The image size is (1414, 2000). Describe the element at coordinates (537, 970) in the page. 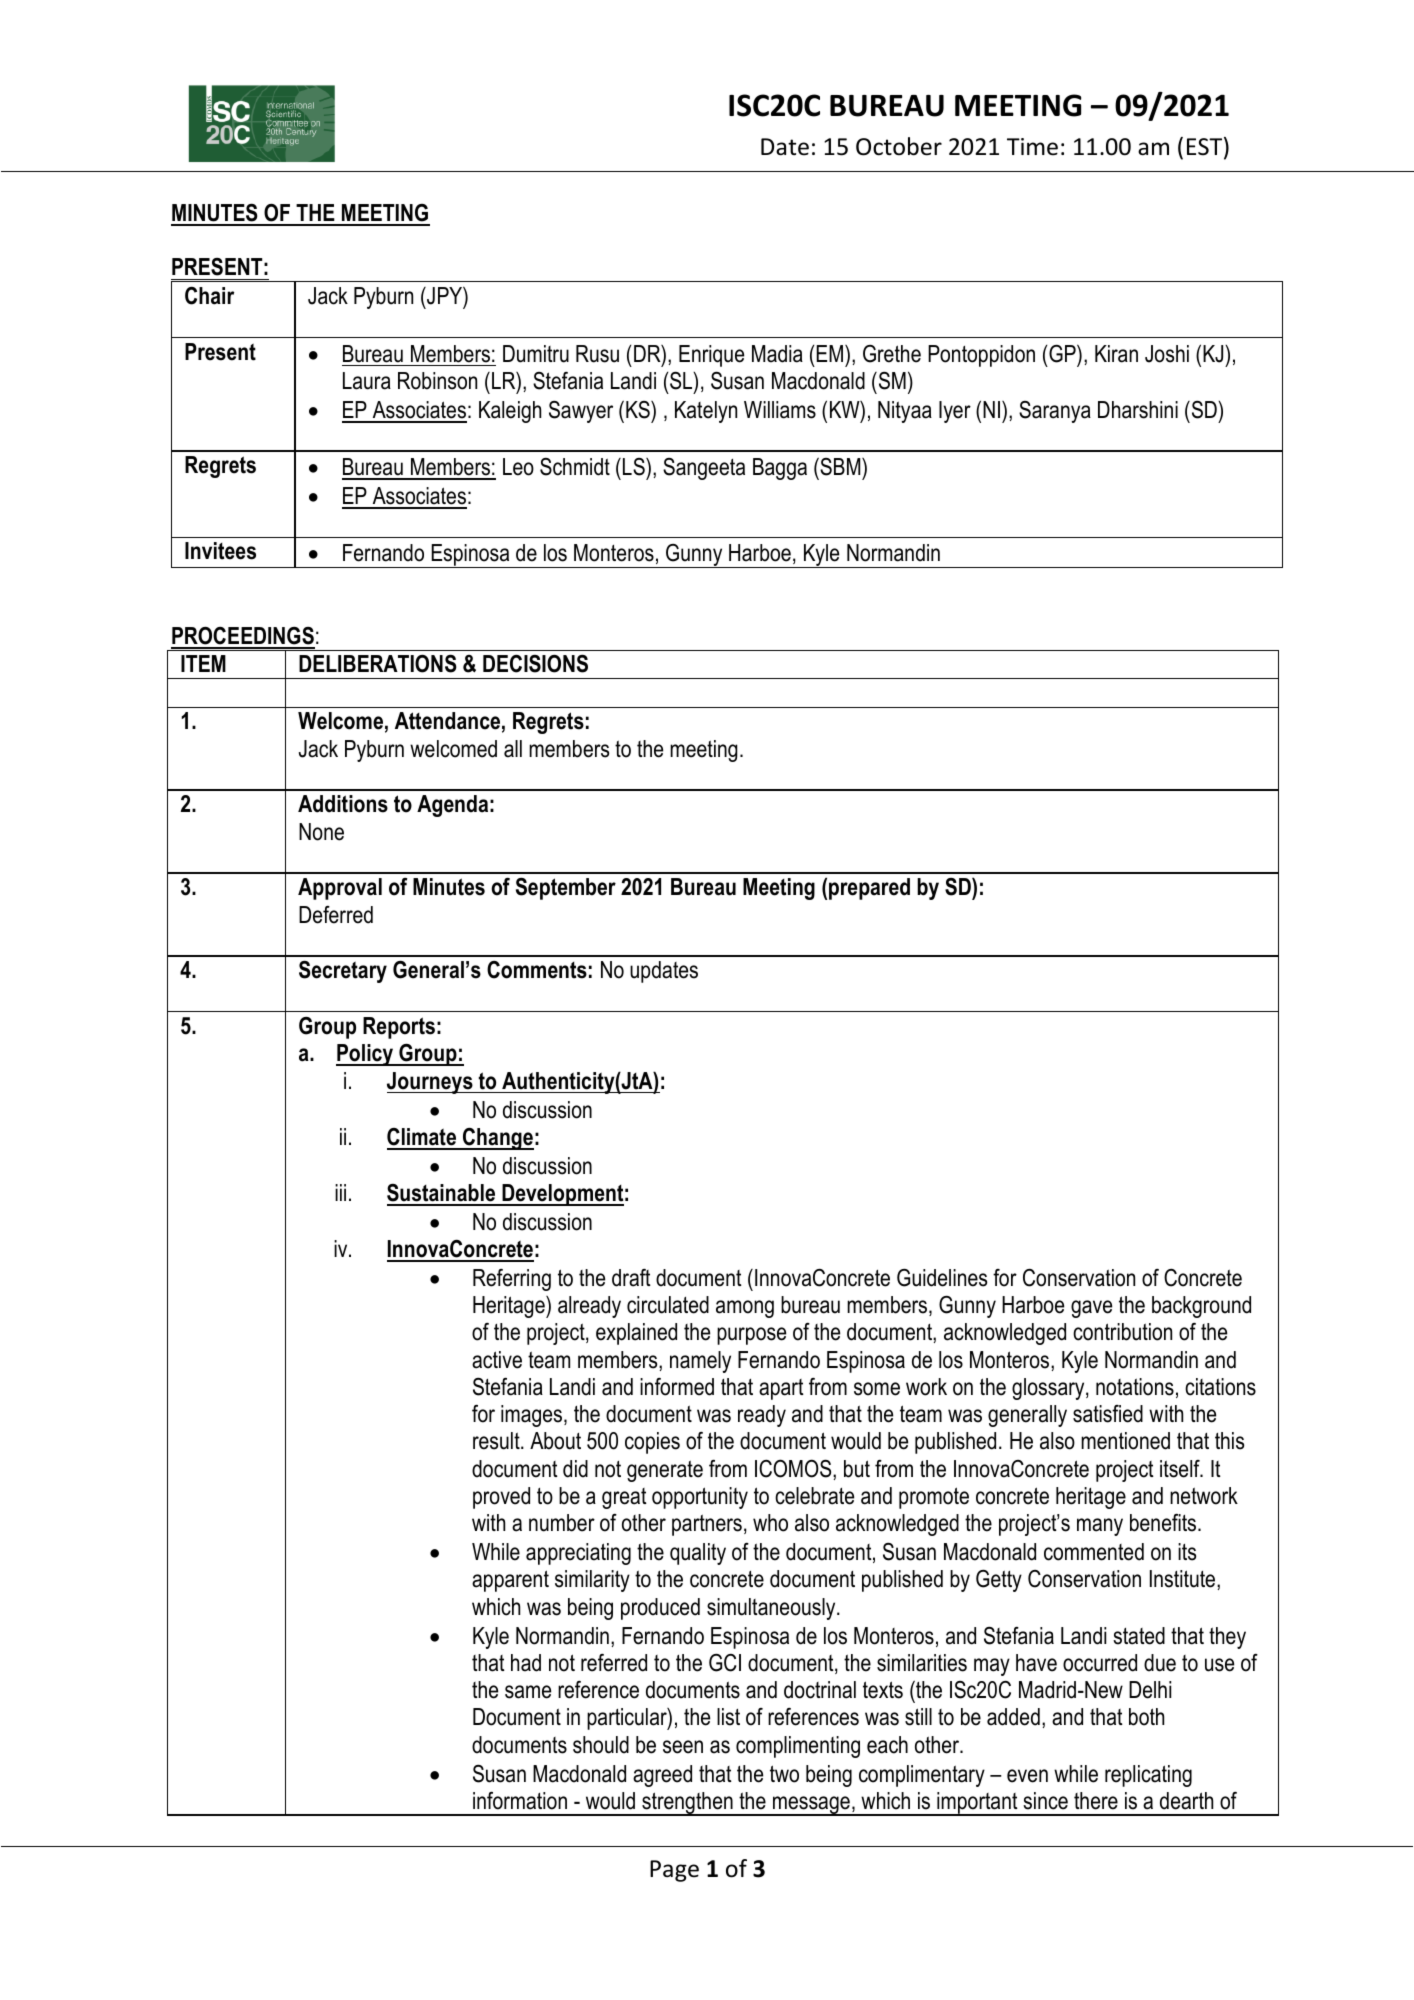

I see `Comments` at that location.
